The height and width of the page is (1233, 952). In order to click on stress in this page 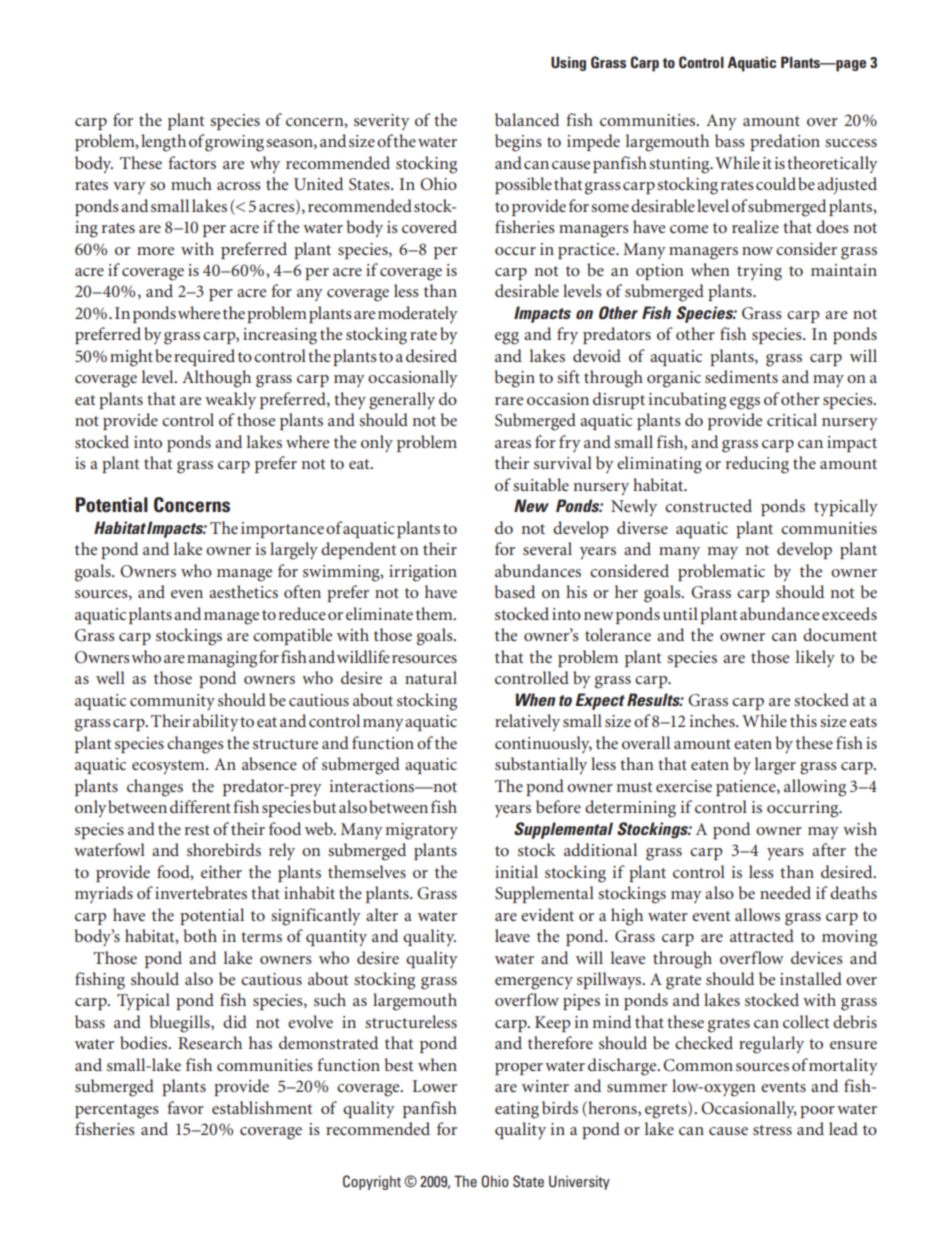, I will do `click(772, 1130)`.
